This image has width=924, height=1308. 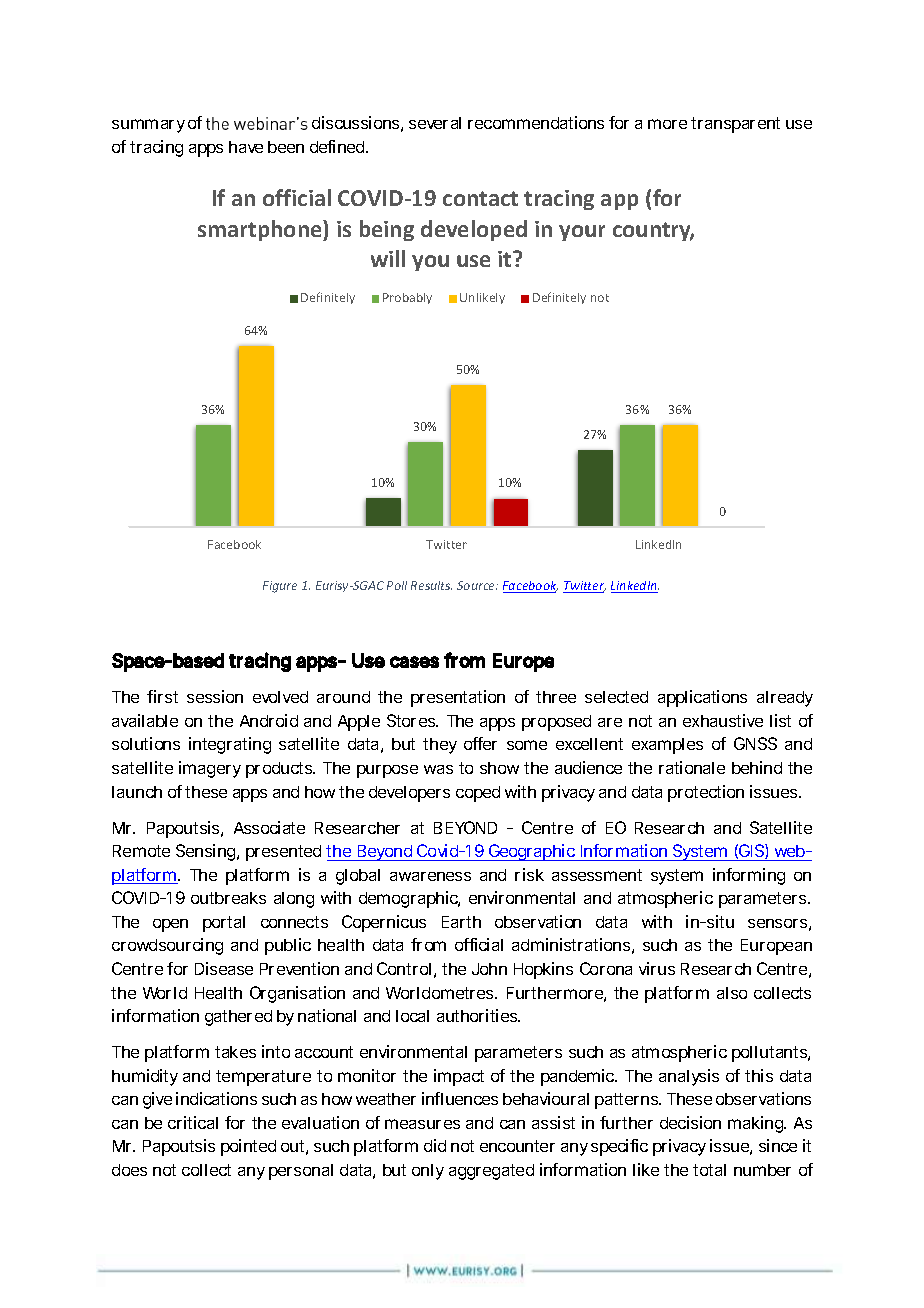 What do you see at coordinates (435, 123) in the image?
I see `several` at bounding box center [435, 123].
